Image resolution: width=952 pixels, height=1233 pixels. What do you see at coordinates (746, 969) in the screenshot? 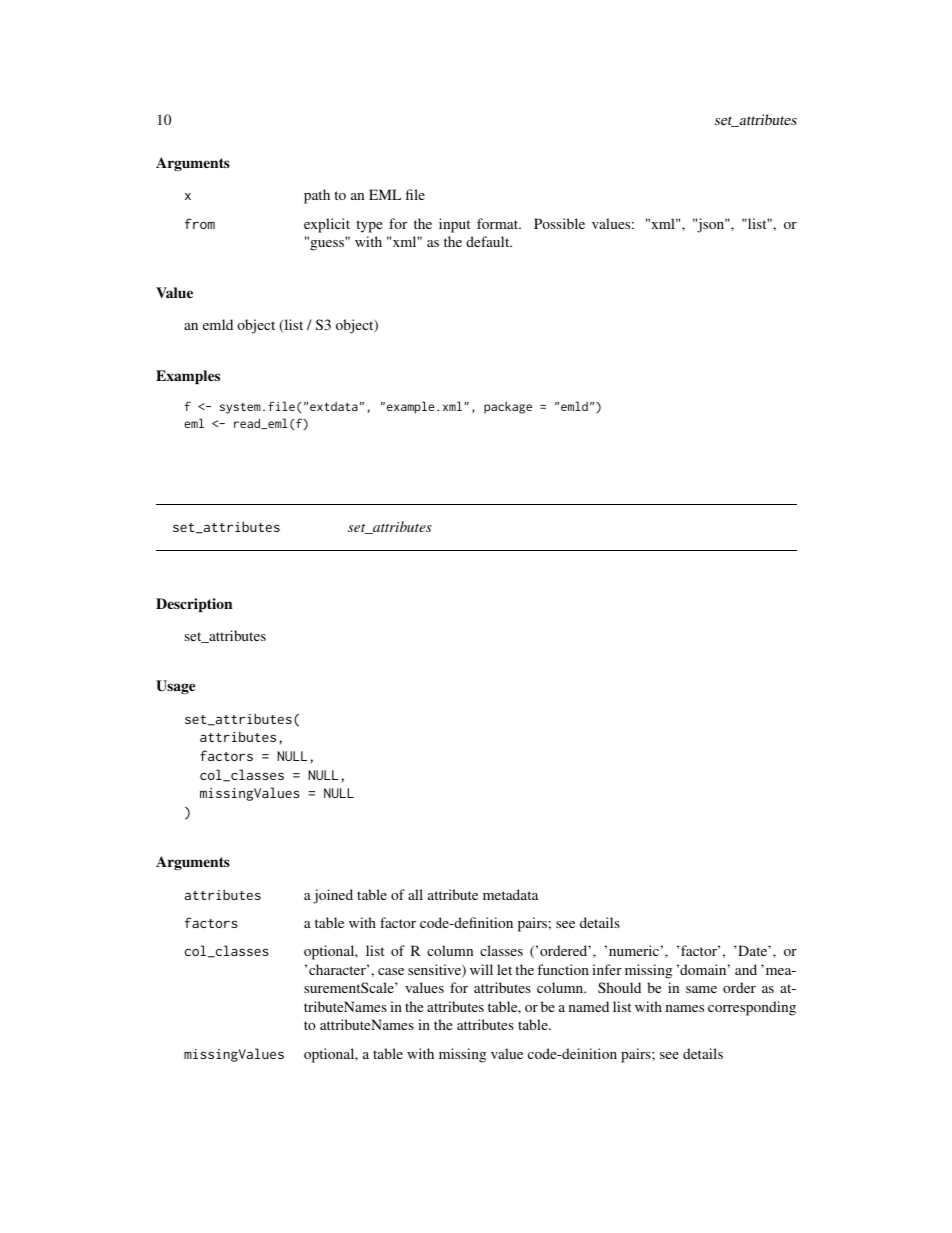
I see `and` at bounding box center [746, 969].
